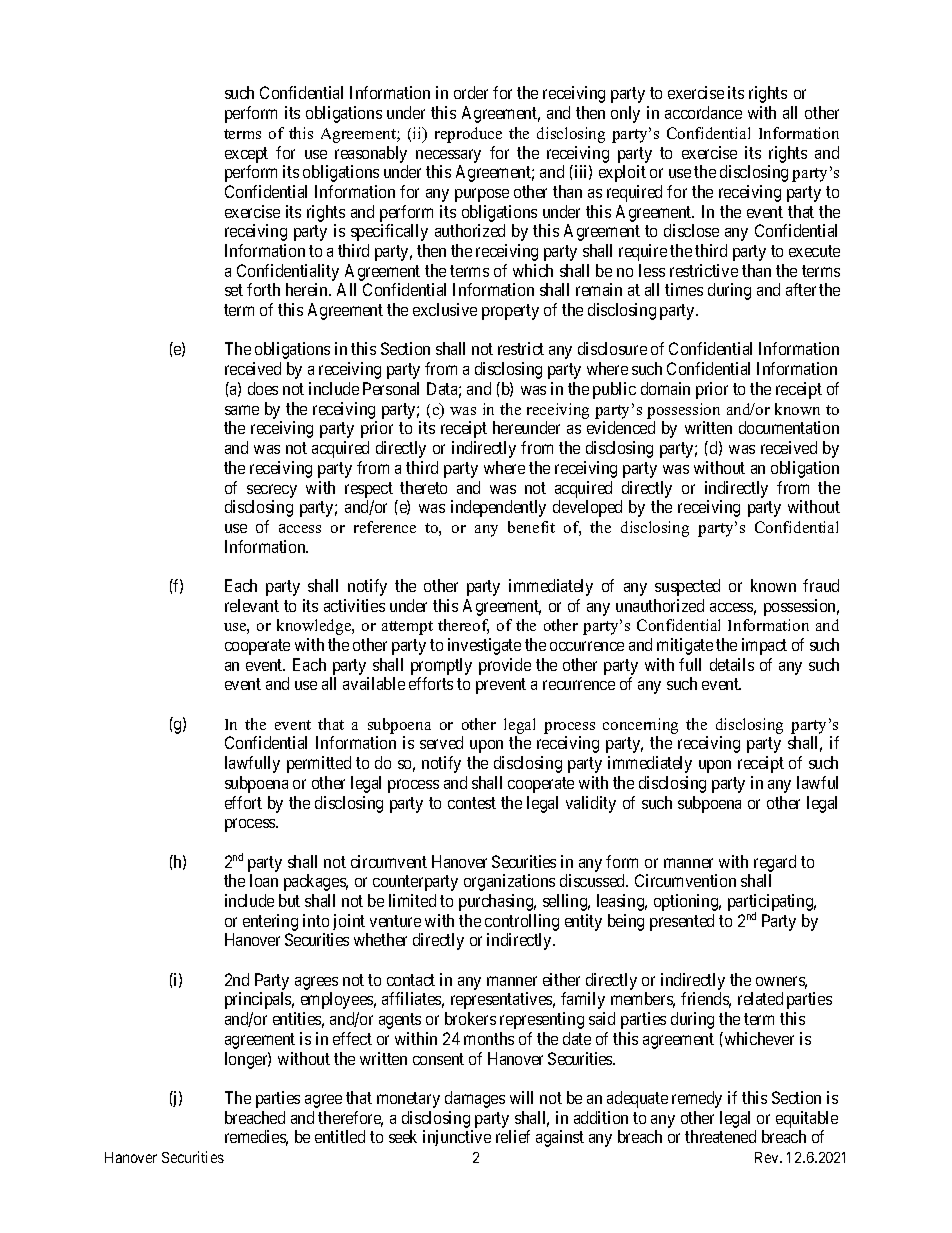 This image has width=952, height=1233. Describe the element at coordinates (468, 135) in the image. I see `reproduce` at that location.
